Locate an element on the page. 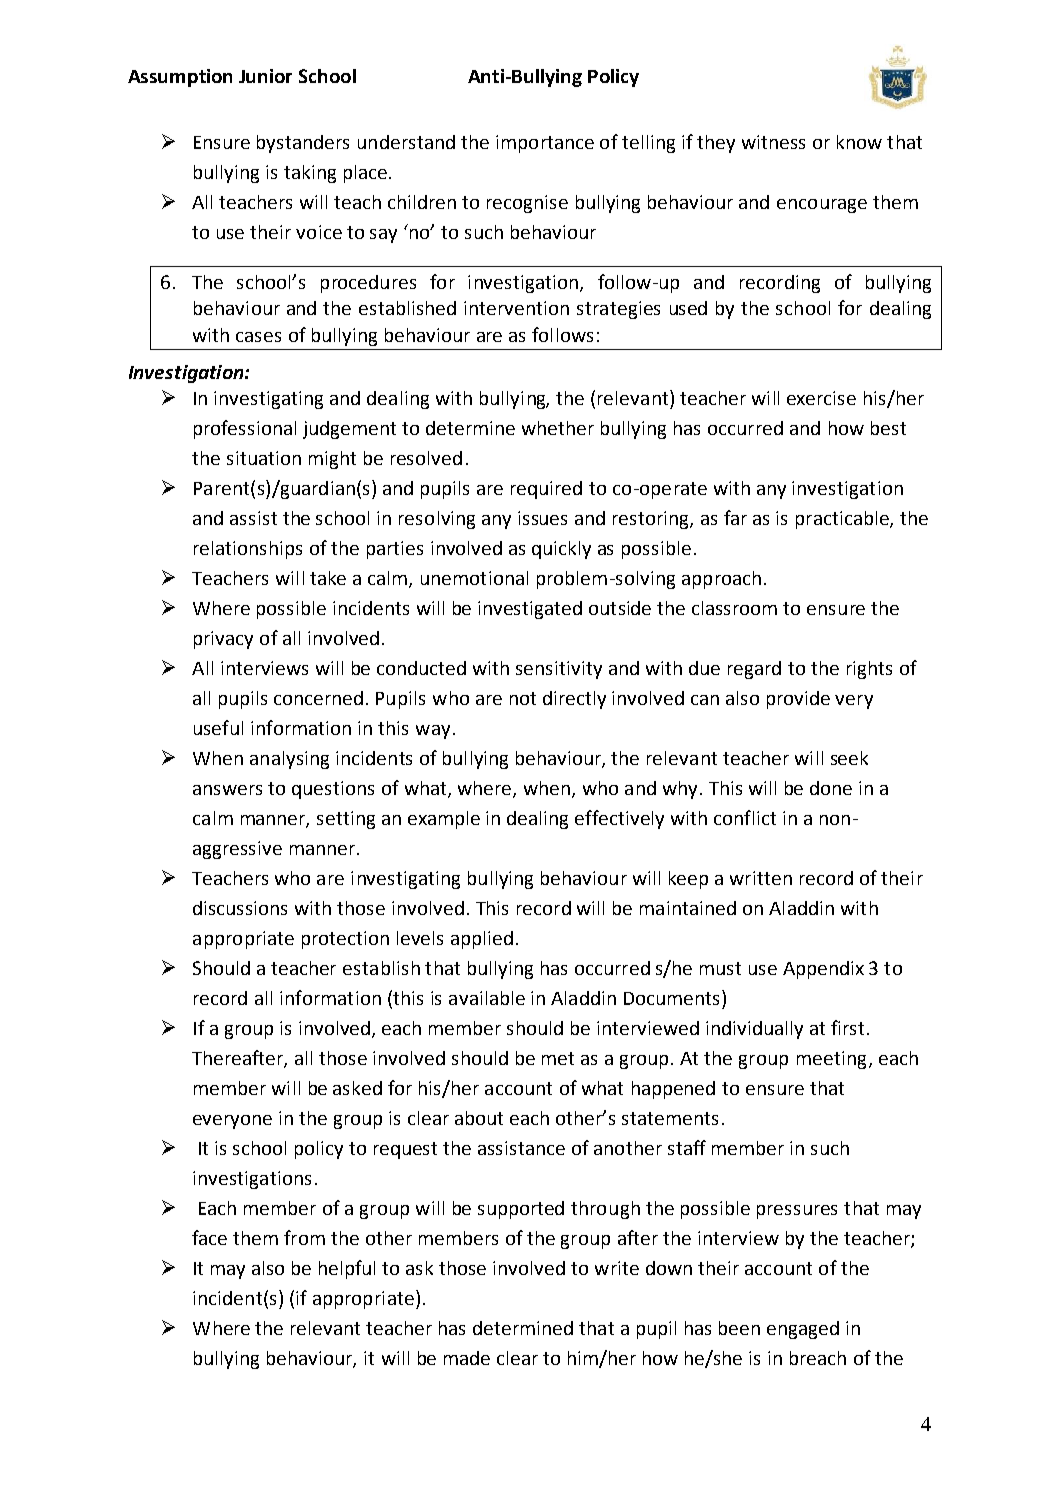 Image resolution: width=1060 pixels, height=1499 pixels. witness is located at coordinates (773, 142).
